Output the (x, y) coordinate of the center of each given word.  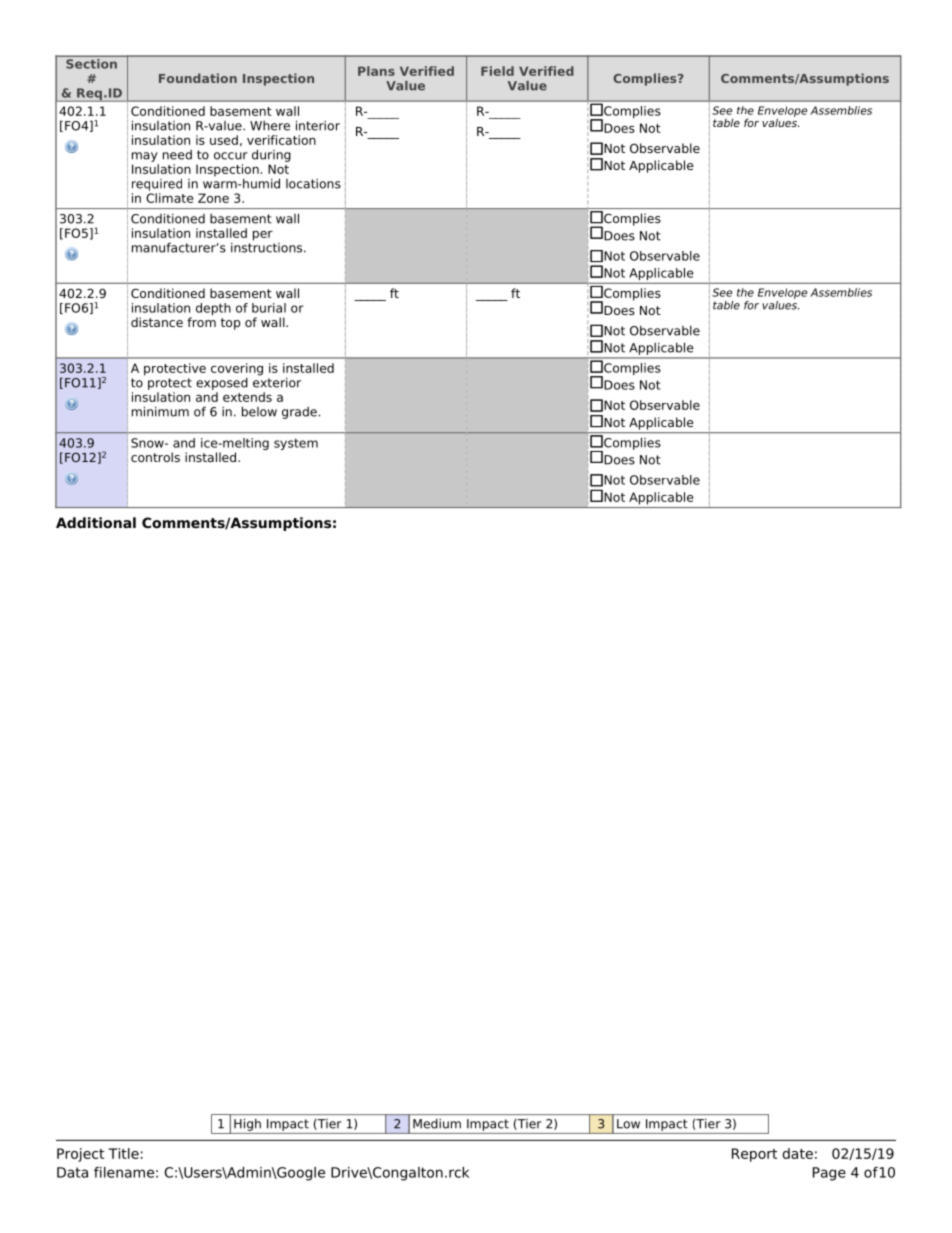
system (296, 444)
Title (123, 1153)
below (259, 411)
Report (754, 1155)
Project (80, 1155)
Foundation (198, 78)
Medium (437, 1124)
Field (497, 71)
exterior (277, 381)
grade (299, 413)
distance (157, 322)
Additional (96, 522)
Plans (376, 71)
